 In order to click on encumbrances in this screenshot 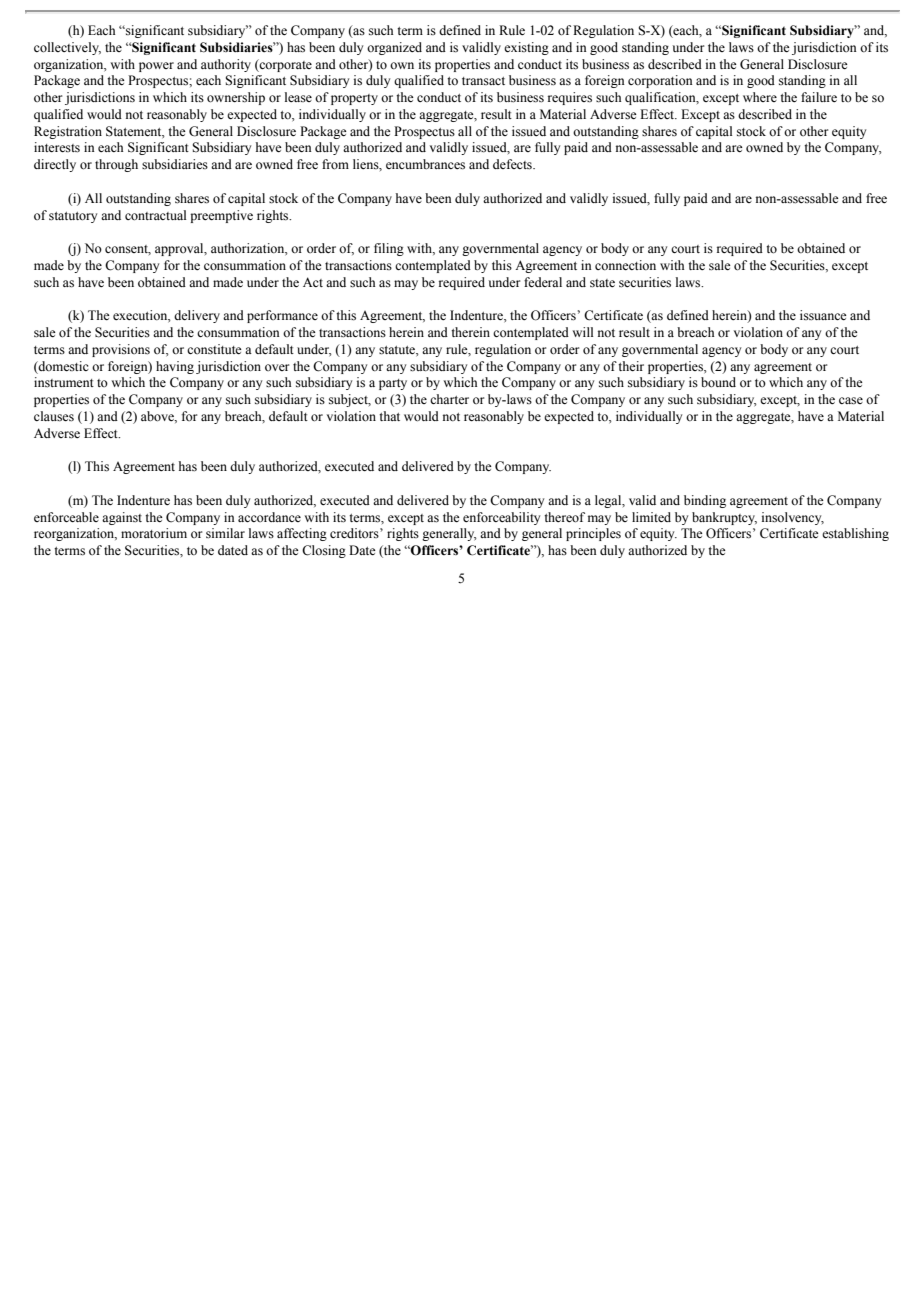, I will do `click(425, 164)`.
